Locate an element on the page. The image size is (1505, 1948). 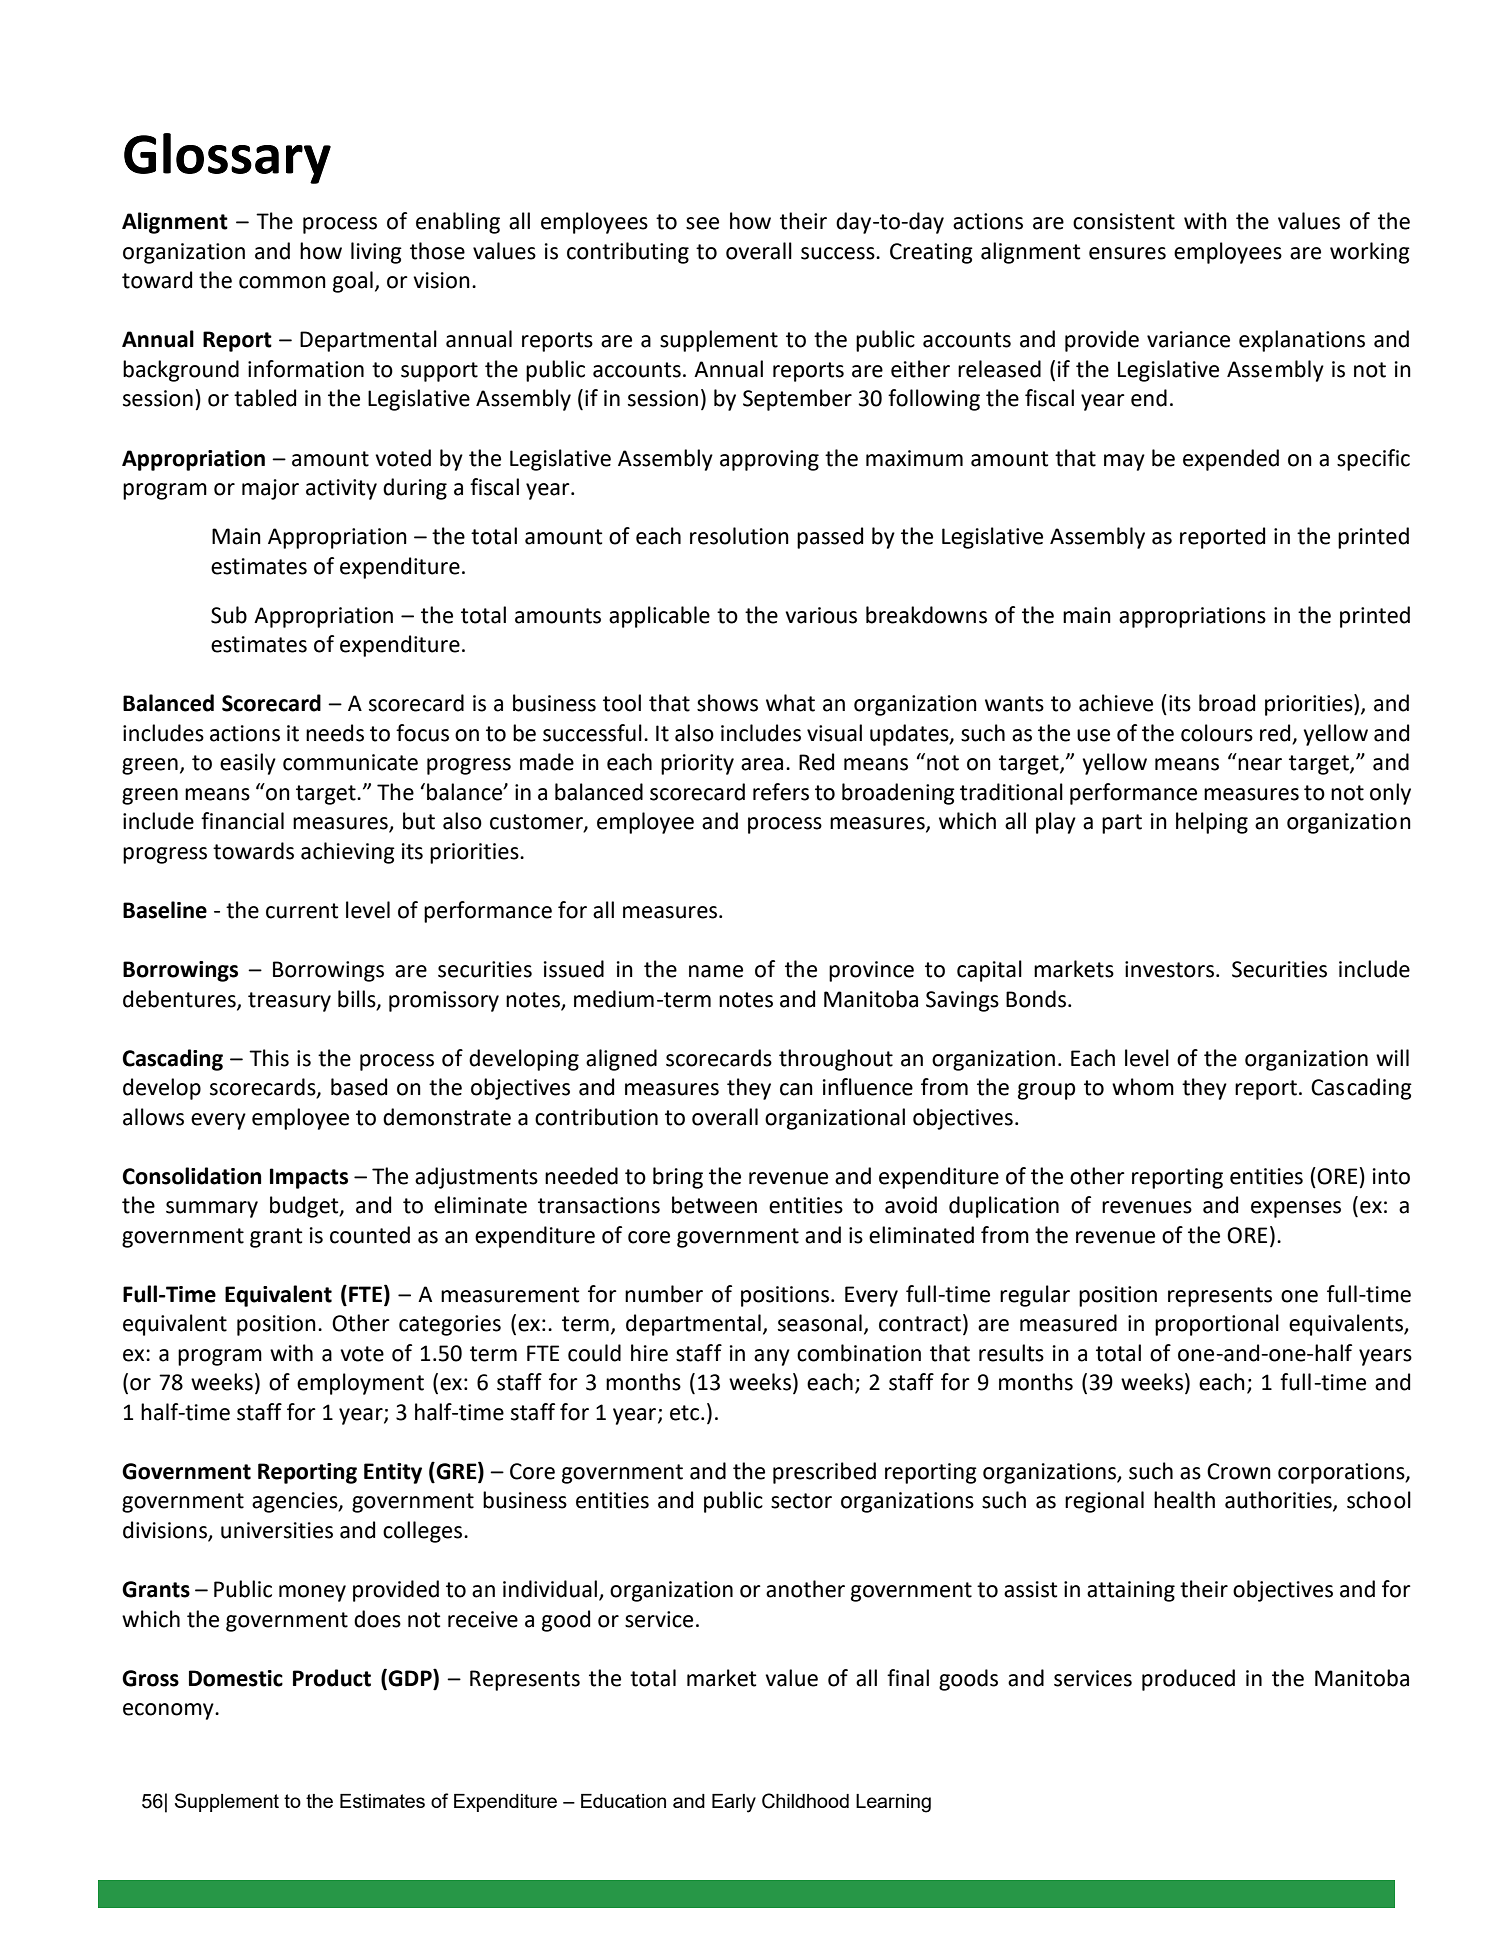
produced is located at coordinates (1188, 1680).
